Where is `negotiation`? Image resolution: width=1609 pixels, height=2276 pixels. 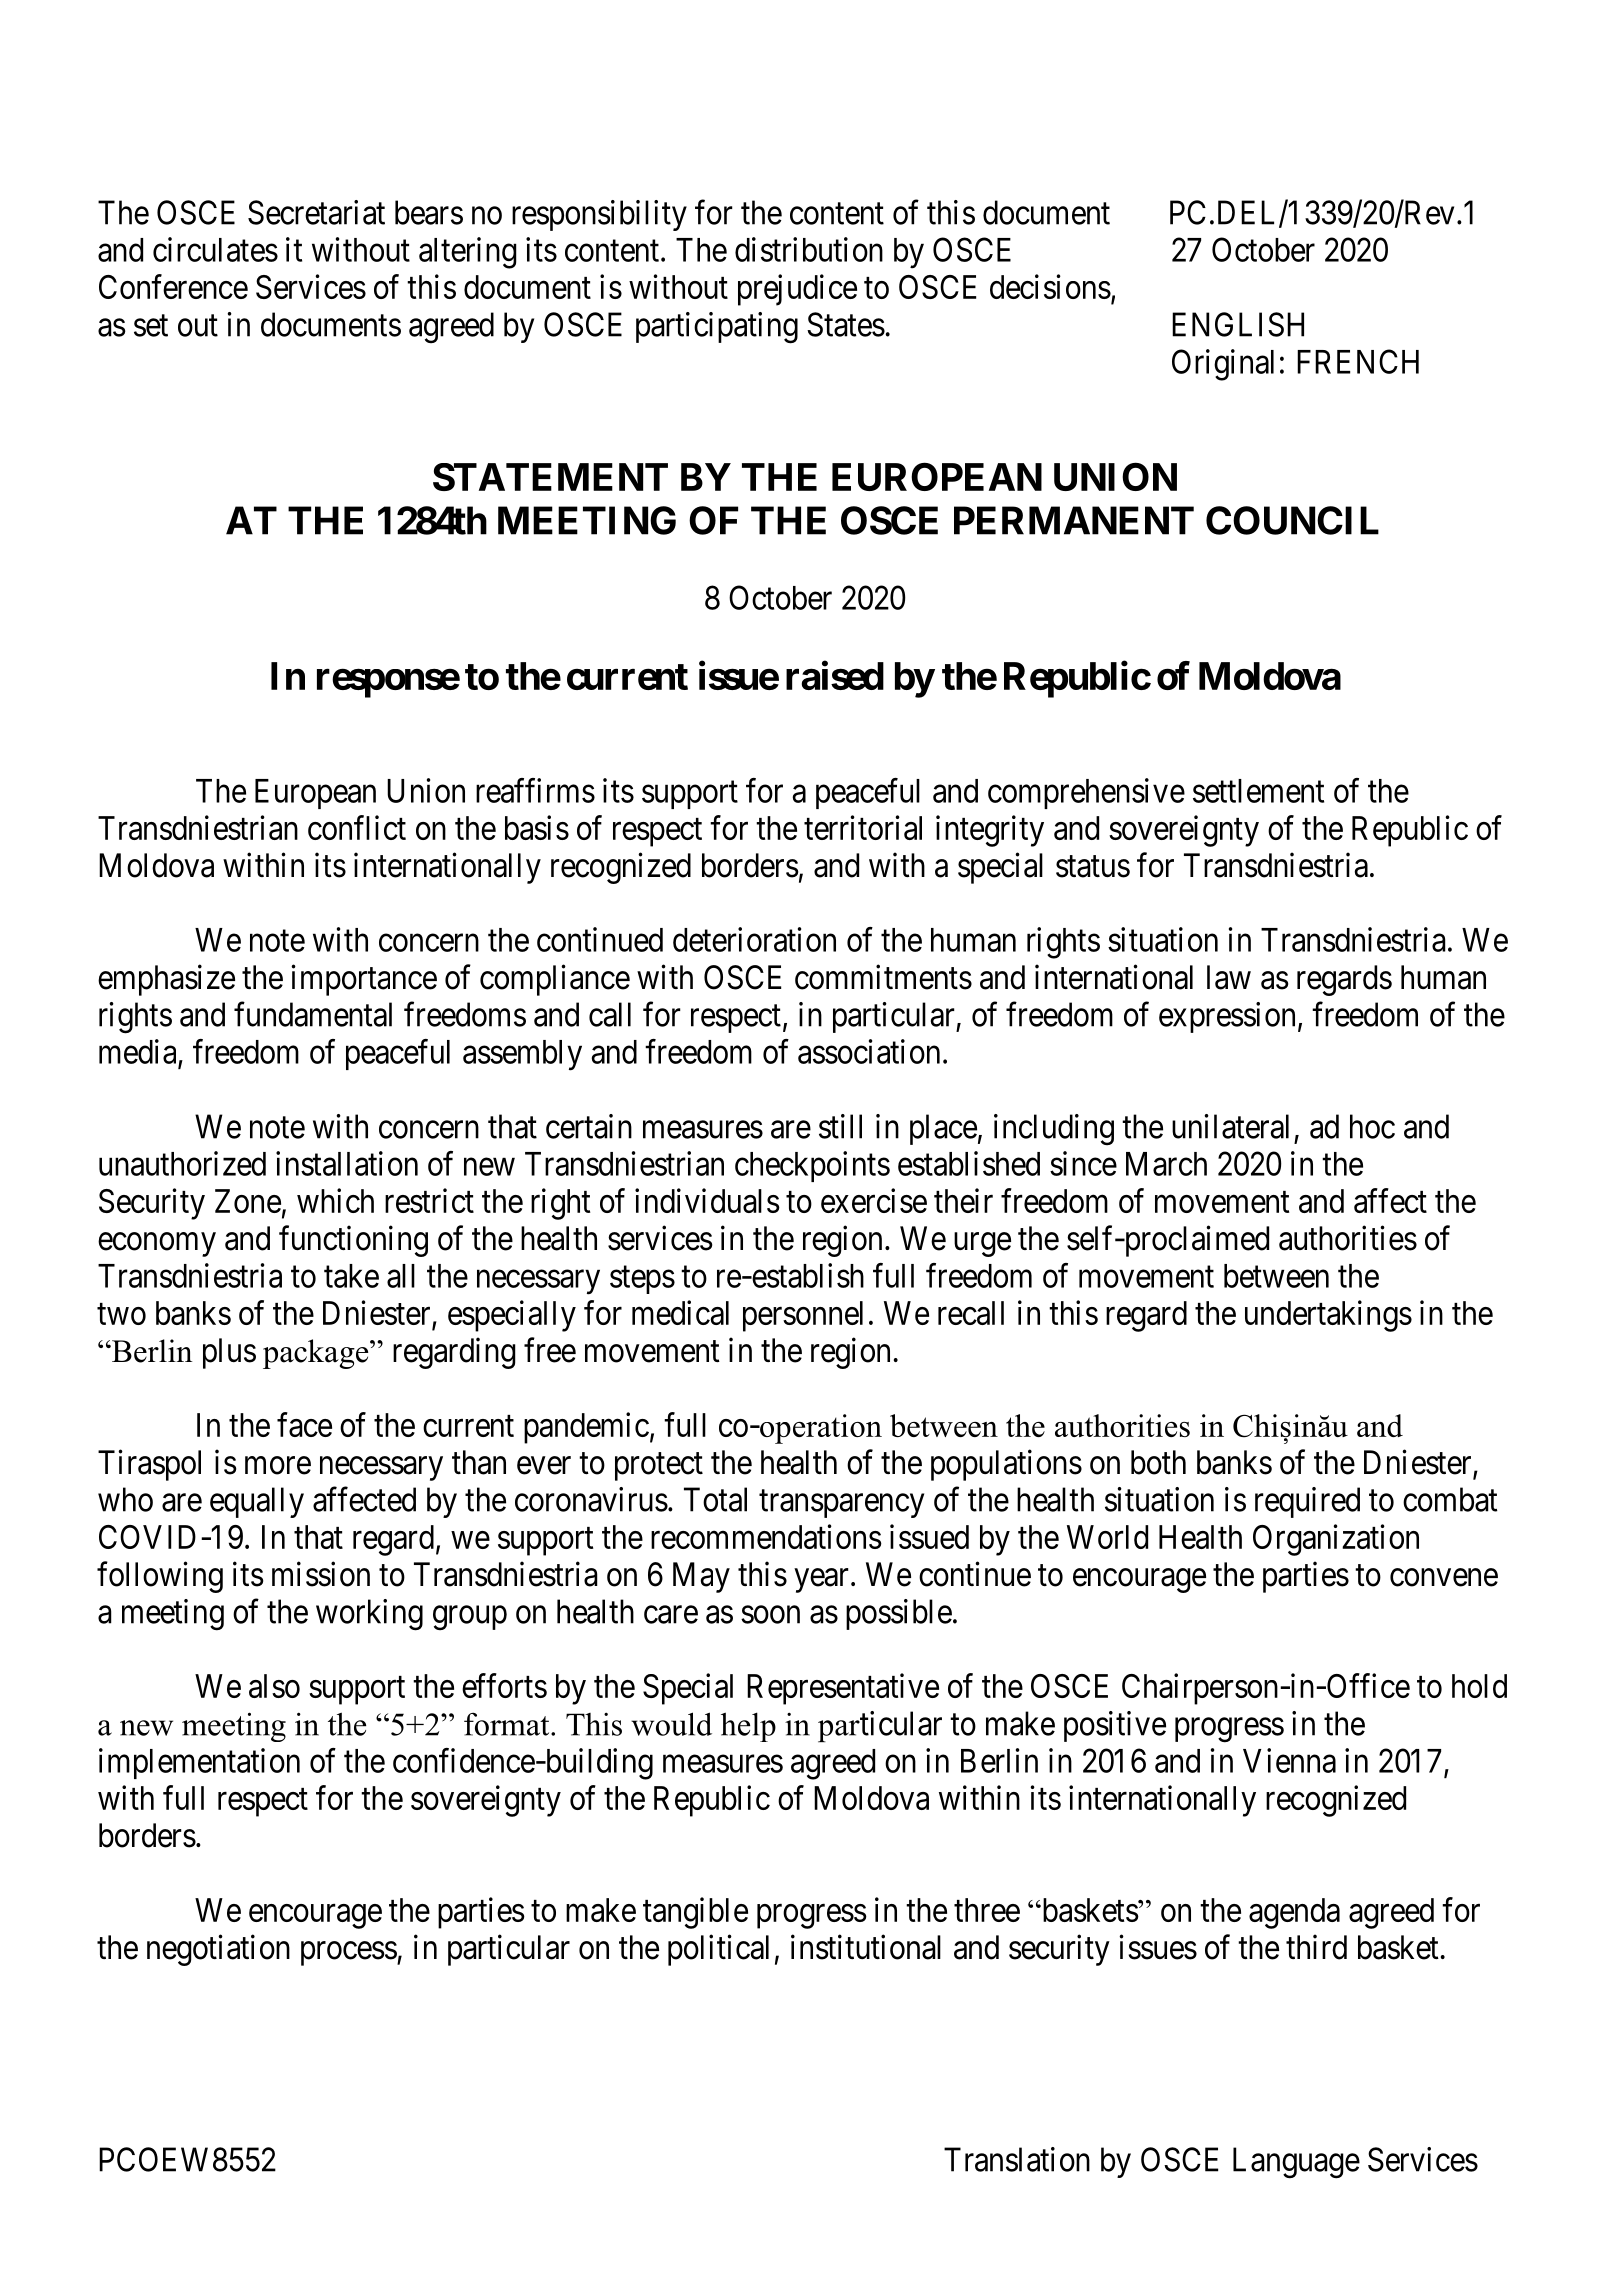
negotiation is located at coordinates (218, 1950).
